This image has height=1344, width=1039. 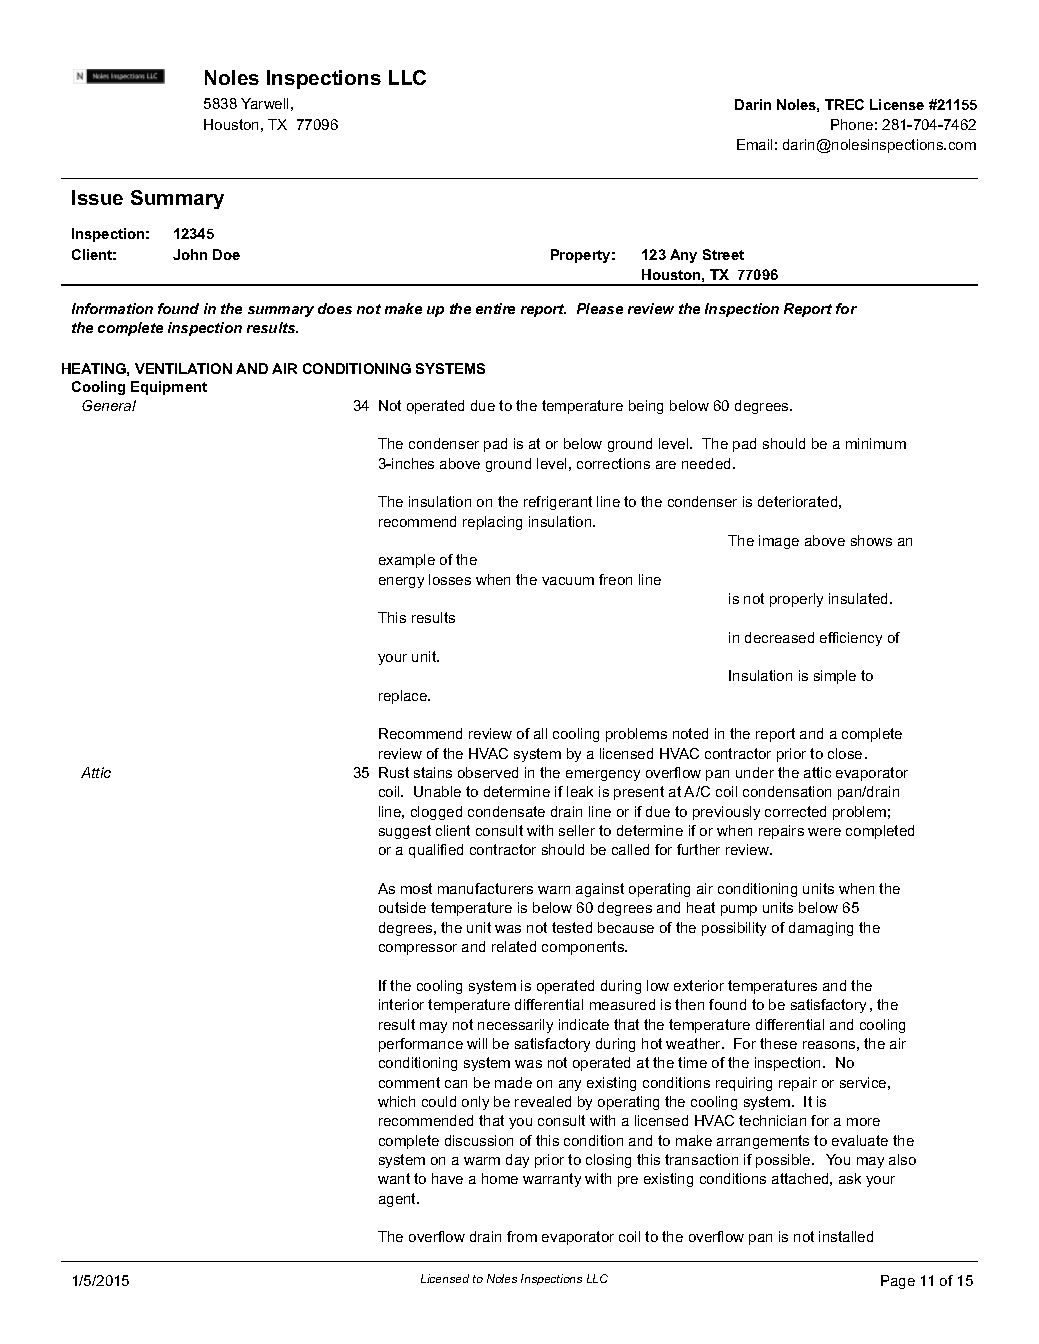 What do you see at coordinates (495, 308) in the image?
I see `entire` at bounding box center [495, 308].
